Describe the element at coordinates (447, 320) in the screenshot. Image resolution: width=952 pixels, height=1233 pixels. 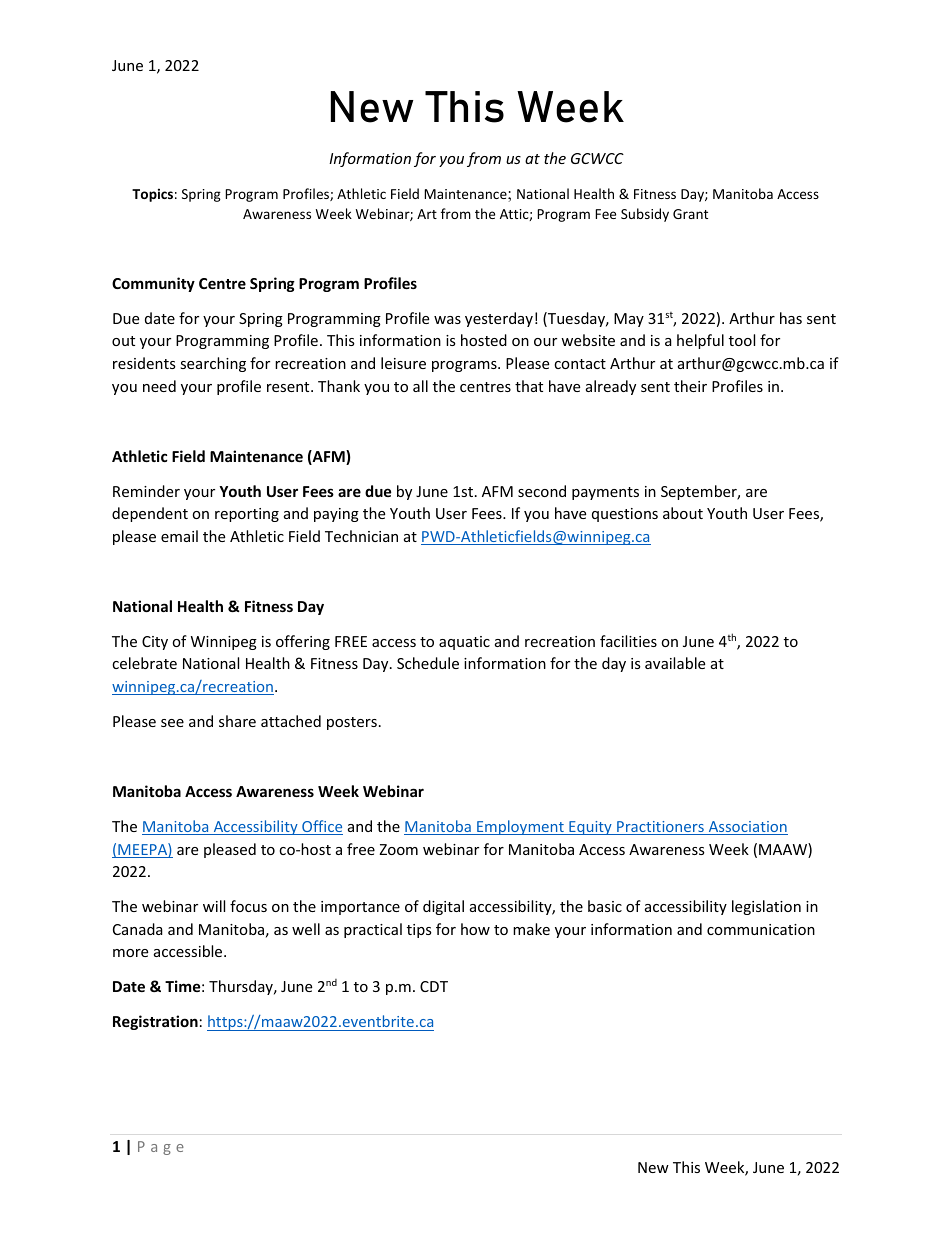
I see `was` at that location.
